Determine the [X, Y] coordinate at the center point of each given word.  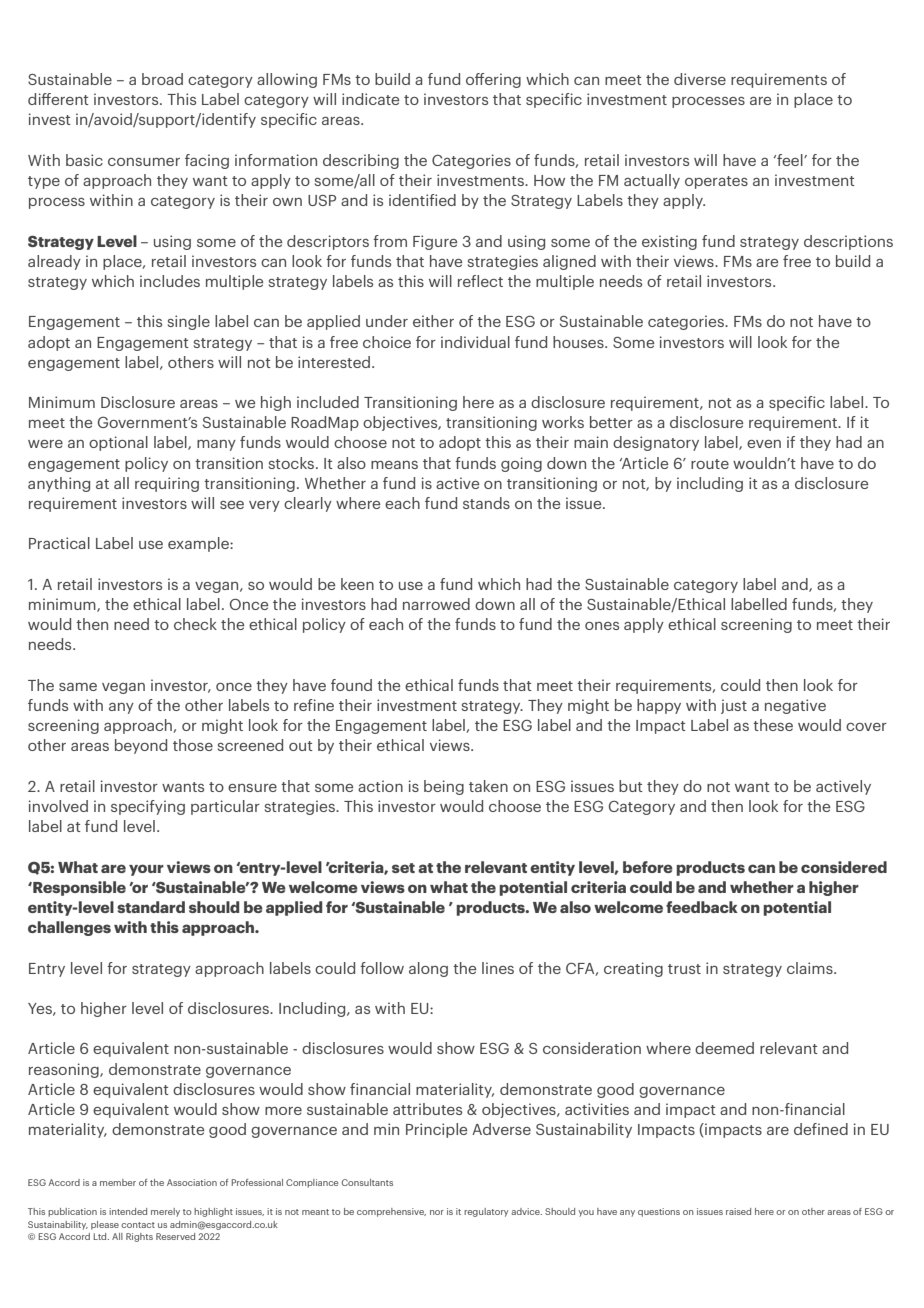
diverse [700, 79]
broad [162, 79]
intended [128, 1211]
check [195, 624]
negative [795, 706]
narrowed [436, 604]
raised [738, 1211]
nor [437, 1212]
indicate [370, 99]
